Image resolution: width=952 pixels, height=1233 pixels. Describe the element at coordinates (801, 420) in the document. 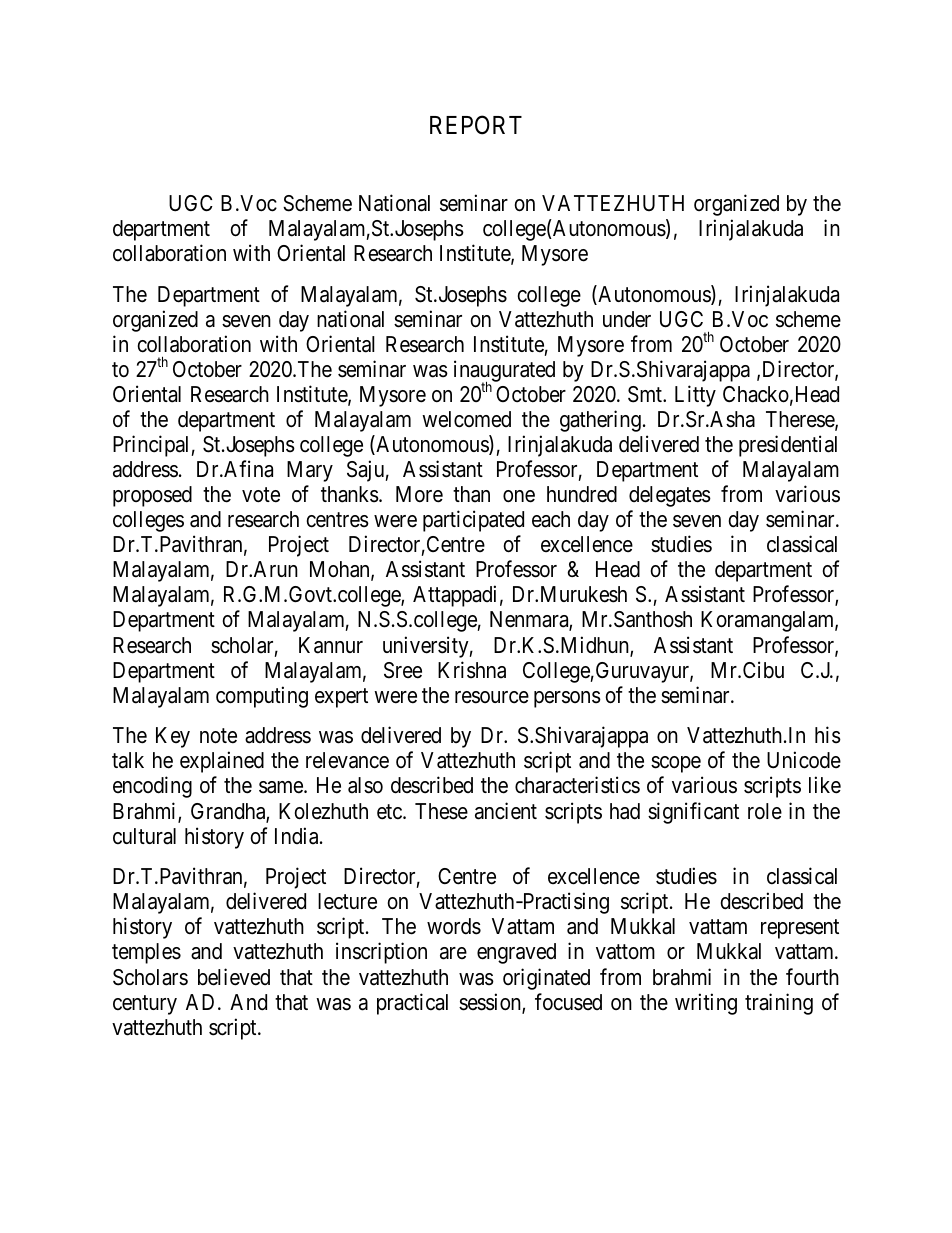

I see `Therese` at that location.
